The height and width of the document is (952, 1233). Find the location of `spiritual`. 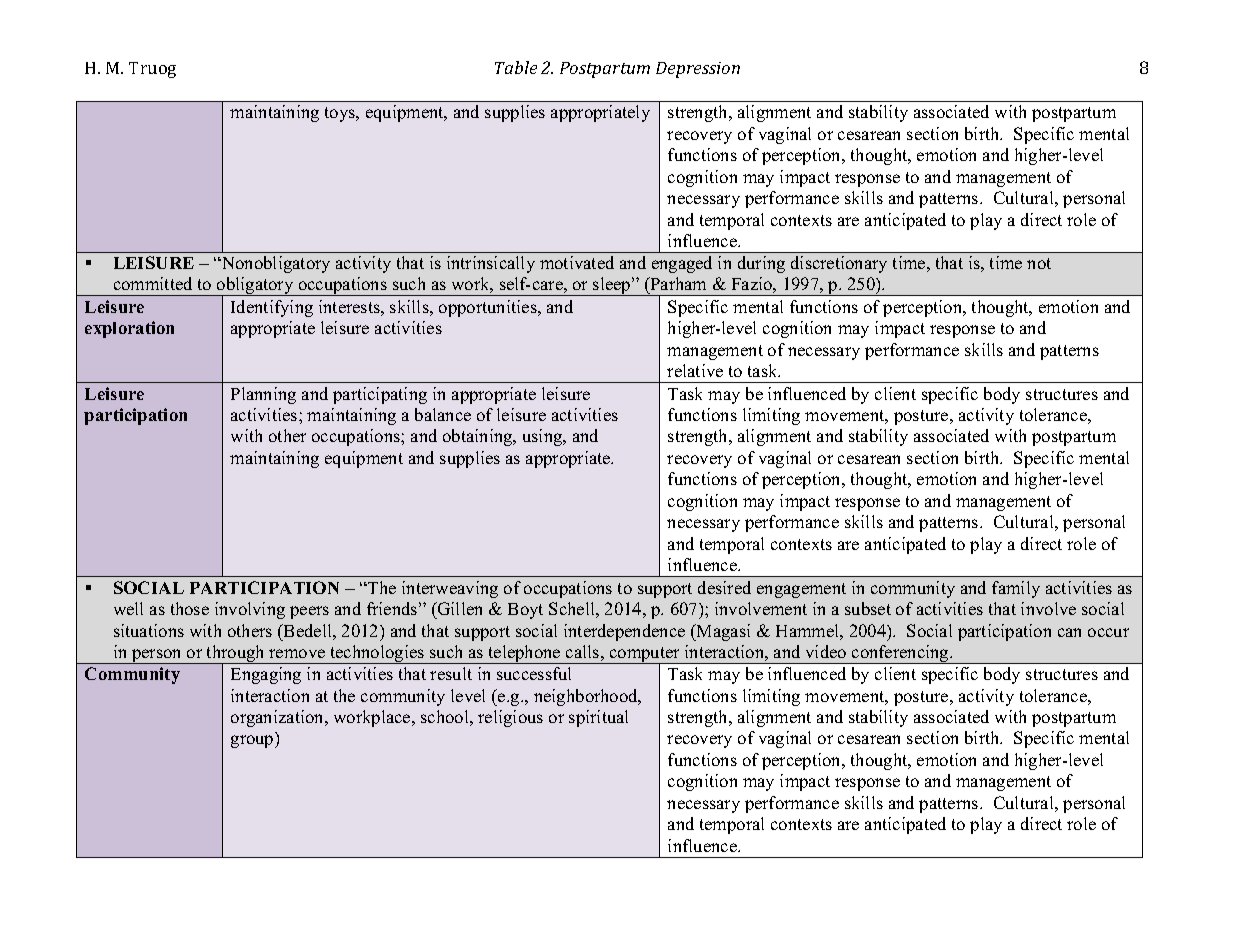

spiritual is located at coordinates (598, 718).
